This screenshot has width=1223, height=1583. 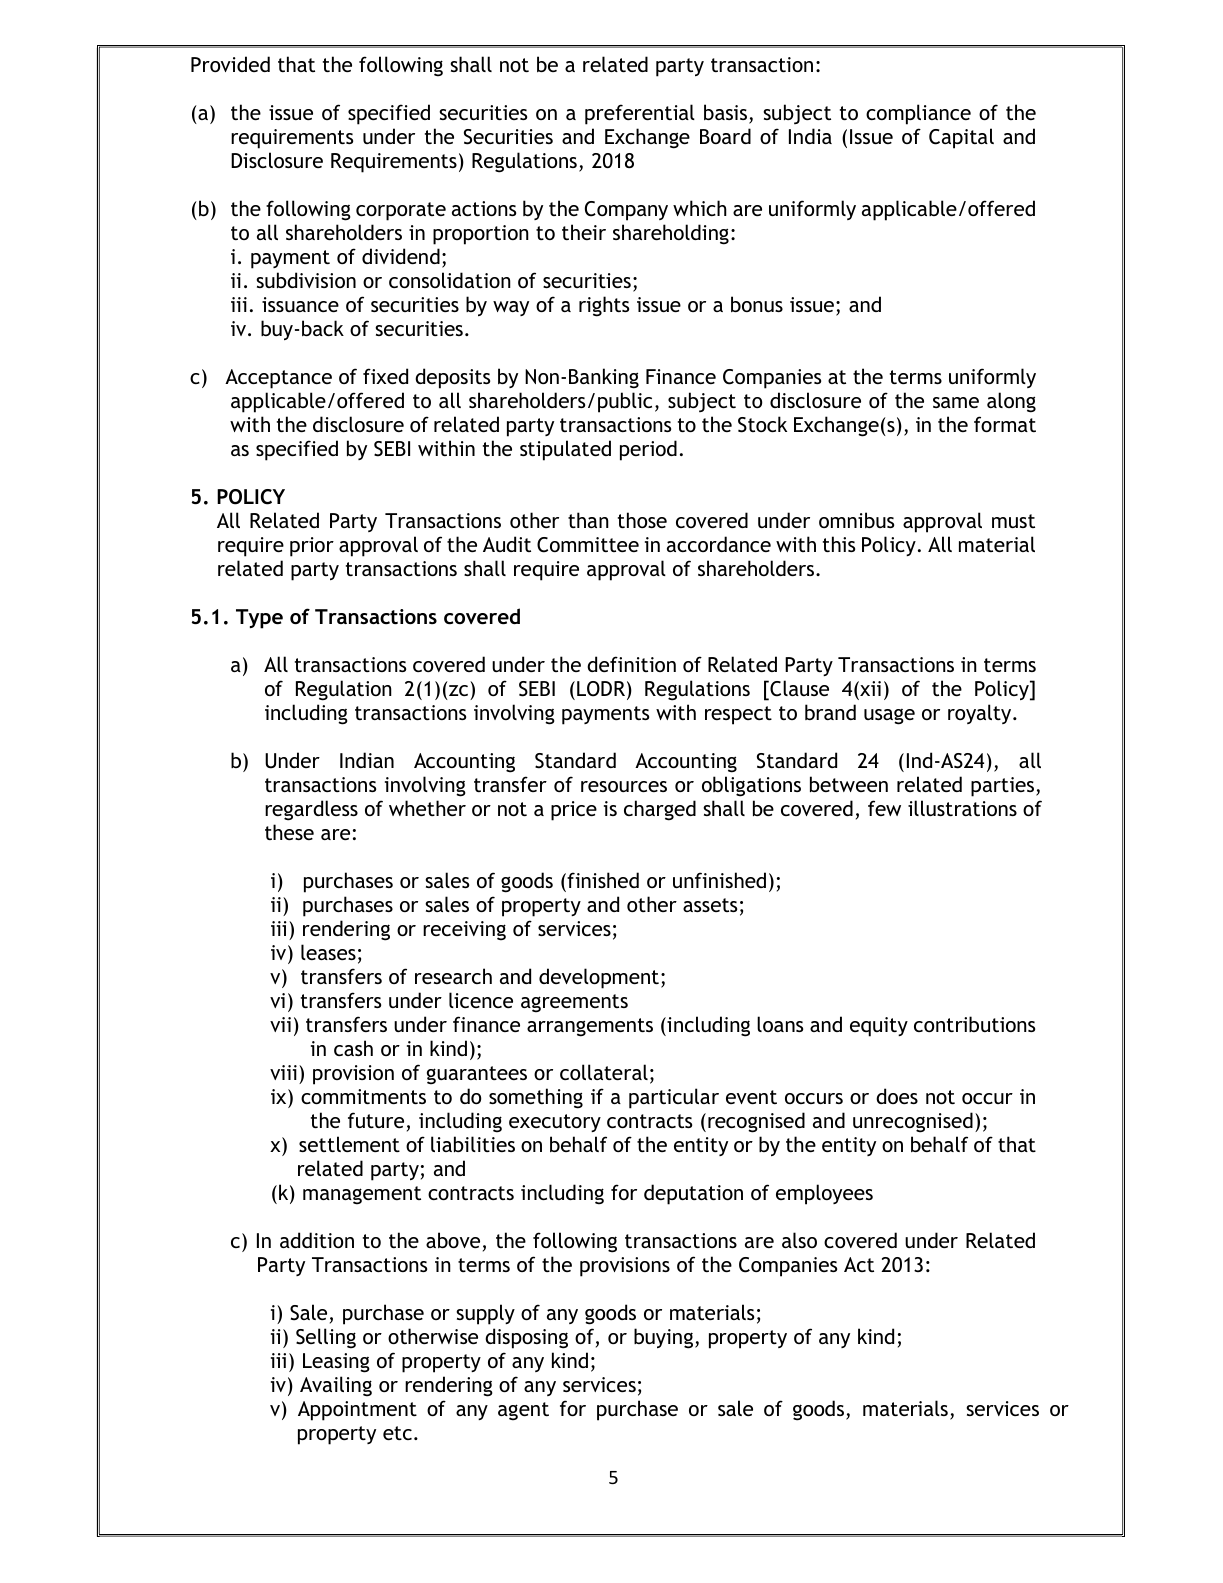 What do you see at coordinates (230, 64) in the screenshot?
I see `Provided` at bounding box center [230, 64].
